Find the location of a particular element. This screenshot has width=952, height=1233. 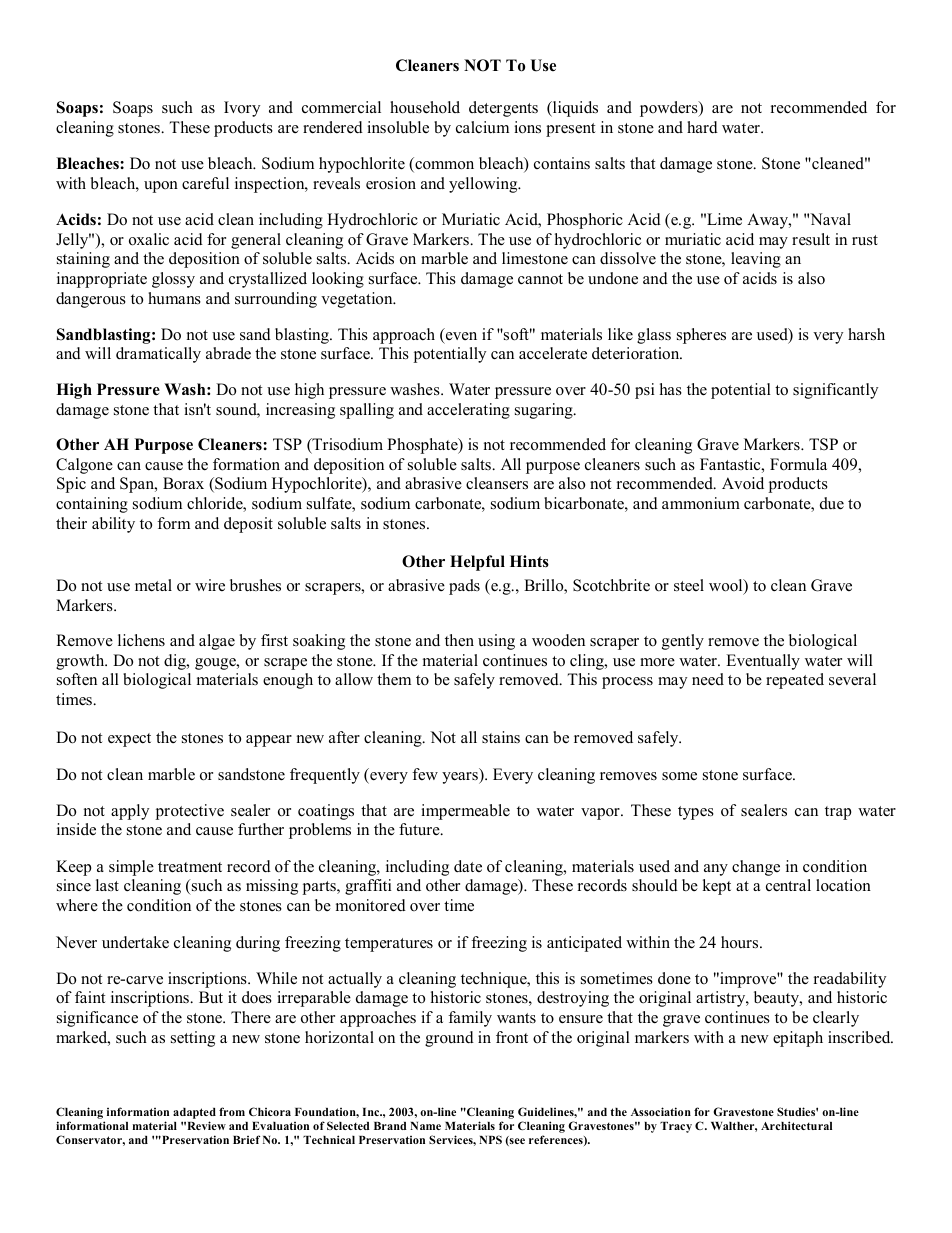

upon is located at coordinates (161, 187).
